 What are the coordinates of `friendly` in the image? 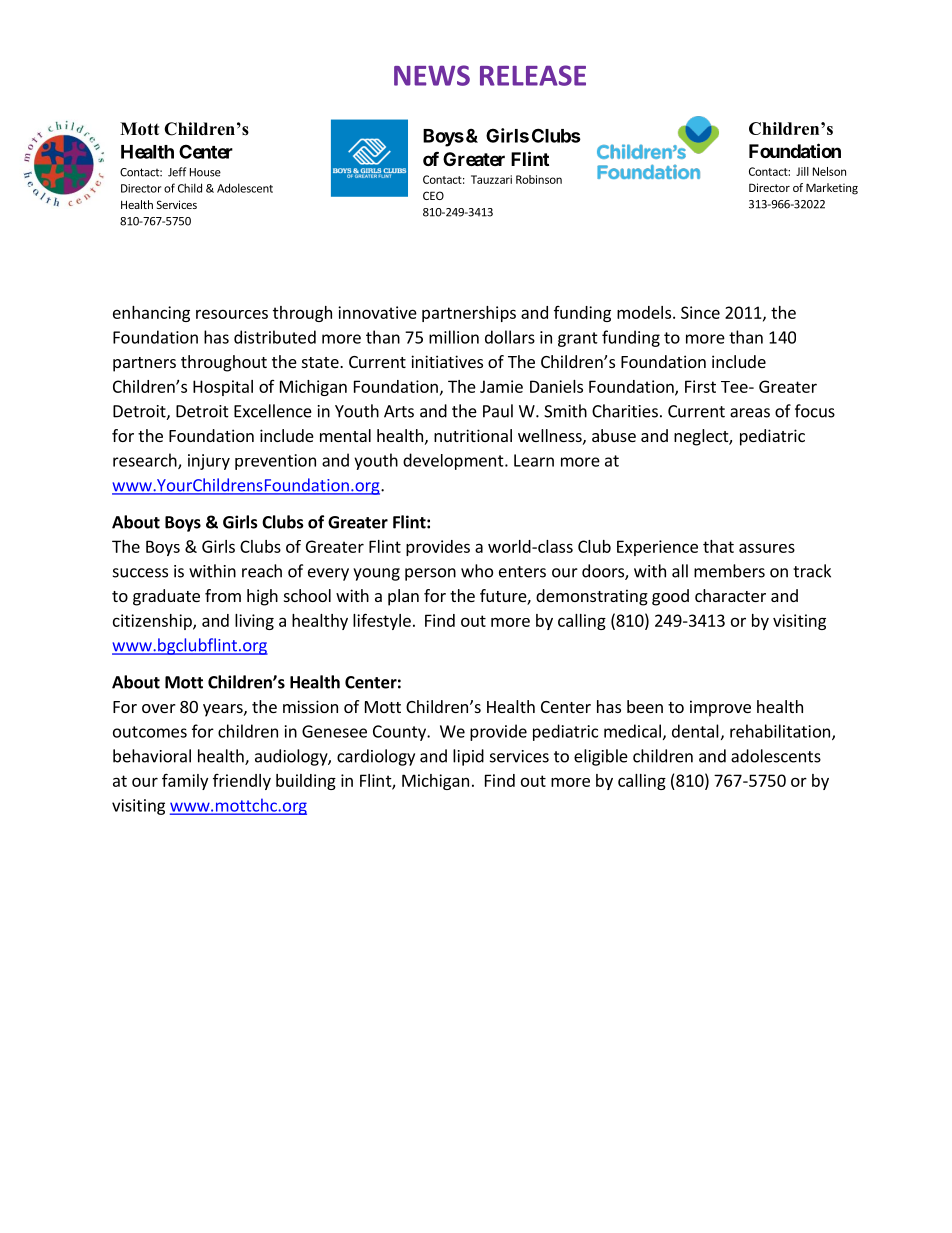 It's located at (242, 782).
